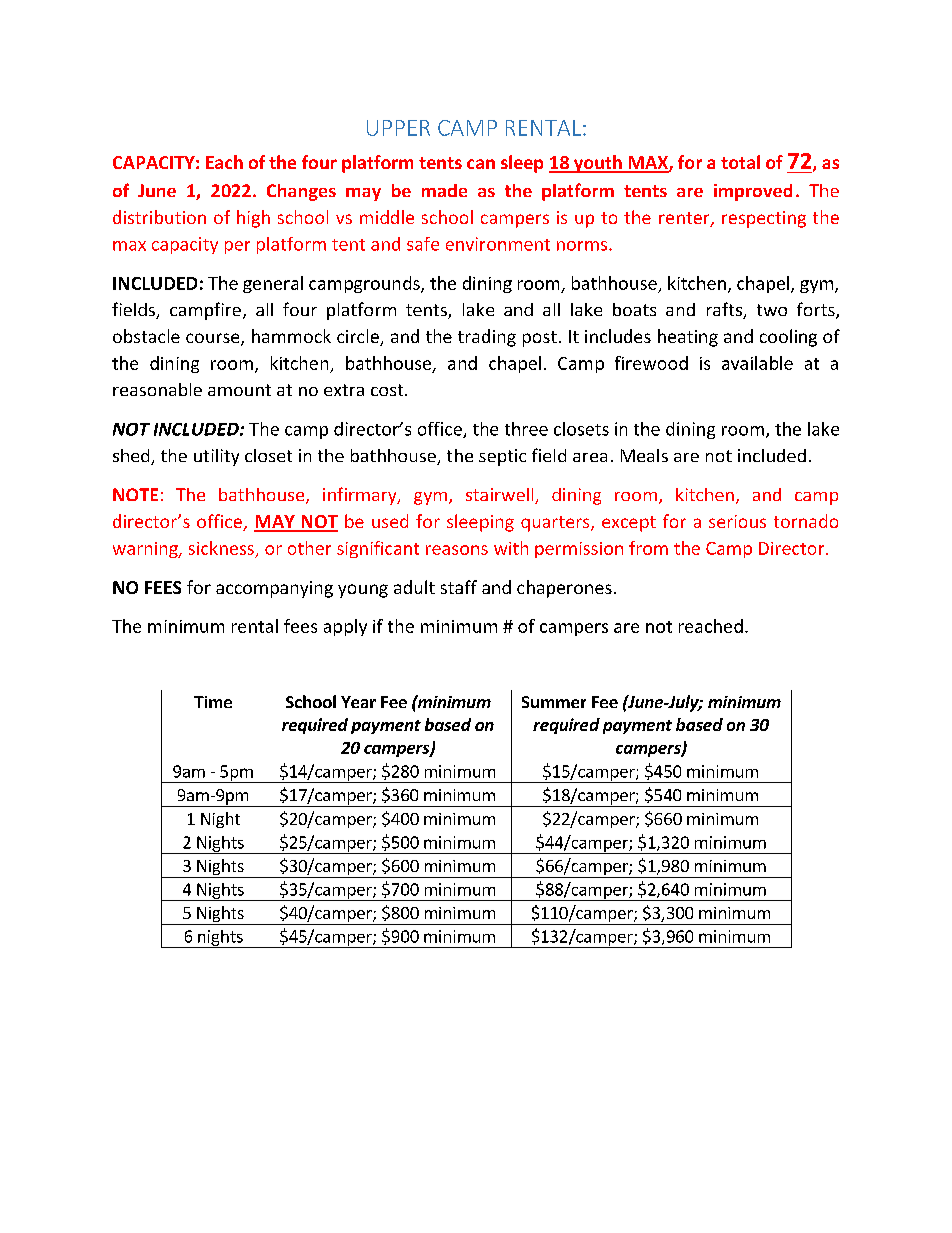  What do you see at coordinates (554, 702) in the page?
I see `Summer` at bounding box center [554, 702].
